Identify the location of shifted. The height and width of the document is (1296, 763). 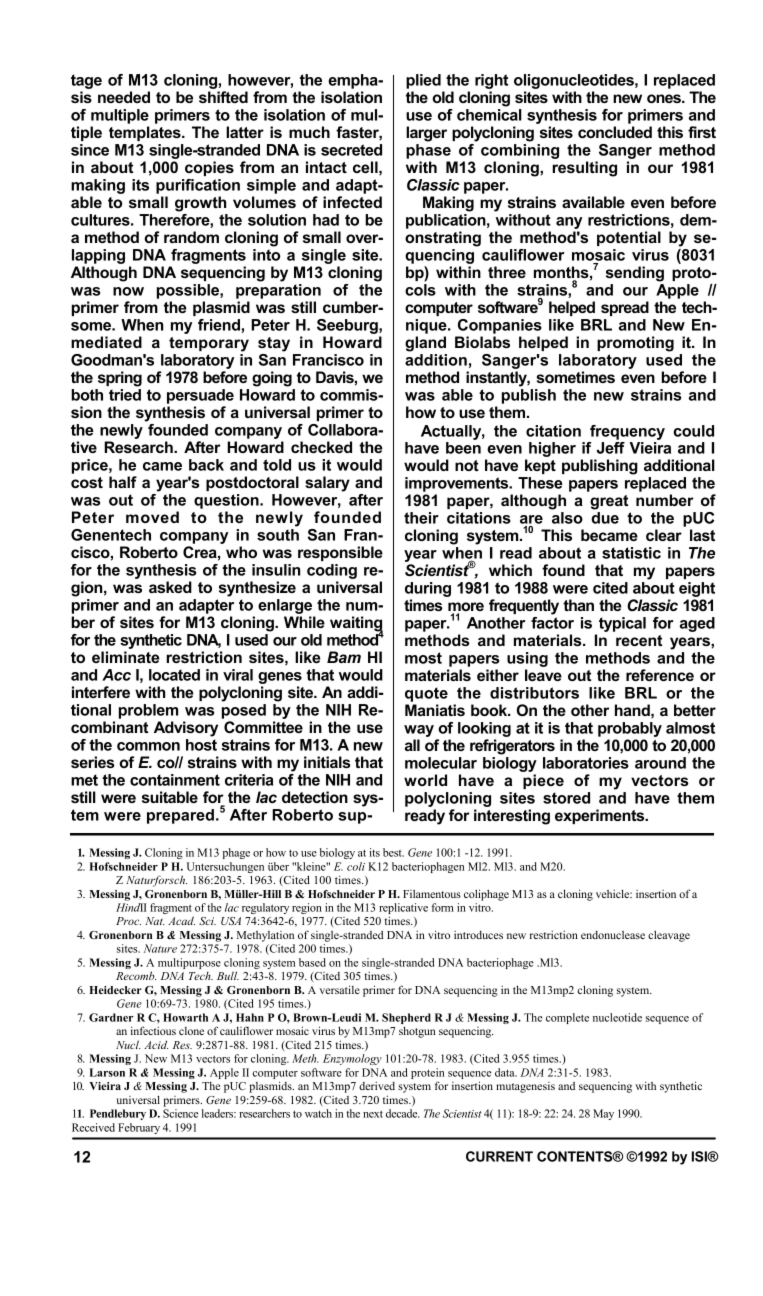
(223, 97).
